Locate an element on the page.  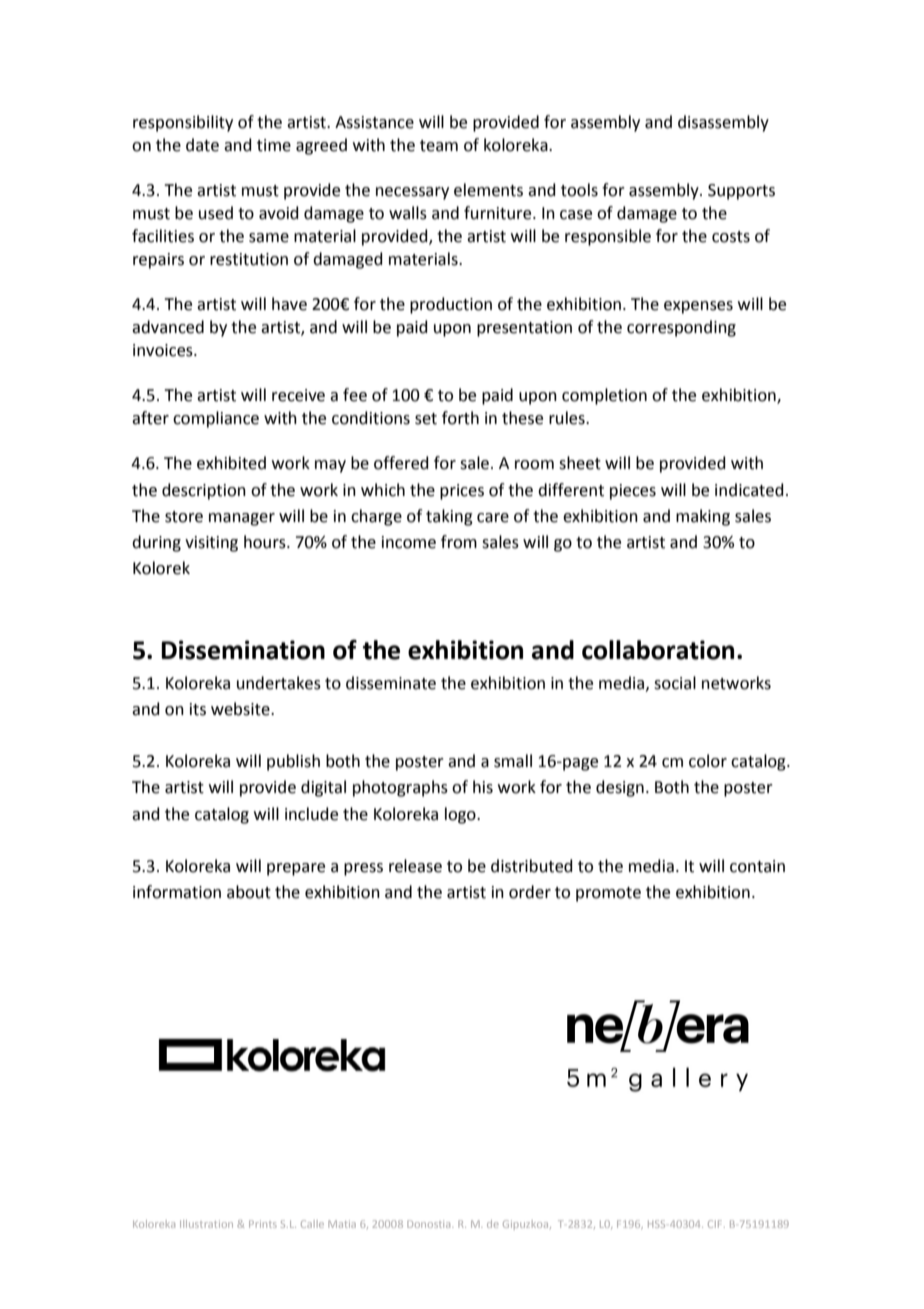
completion is located at coordinates (604, 396).
